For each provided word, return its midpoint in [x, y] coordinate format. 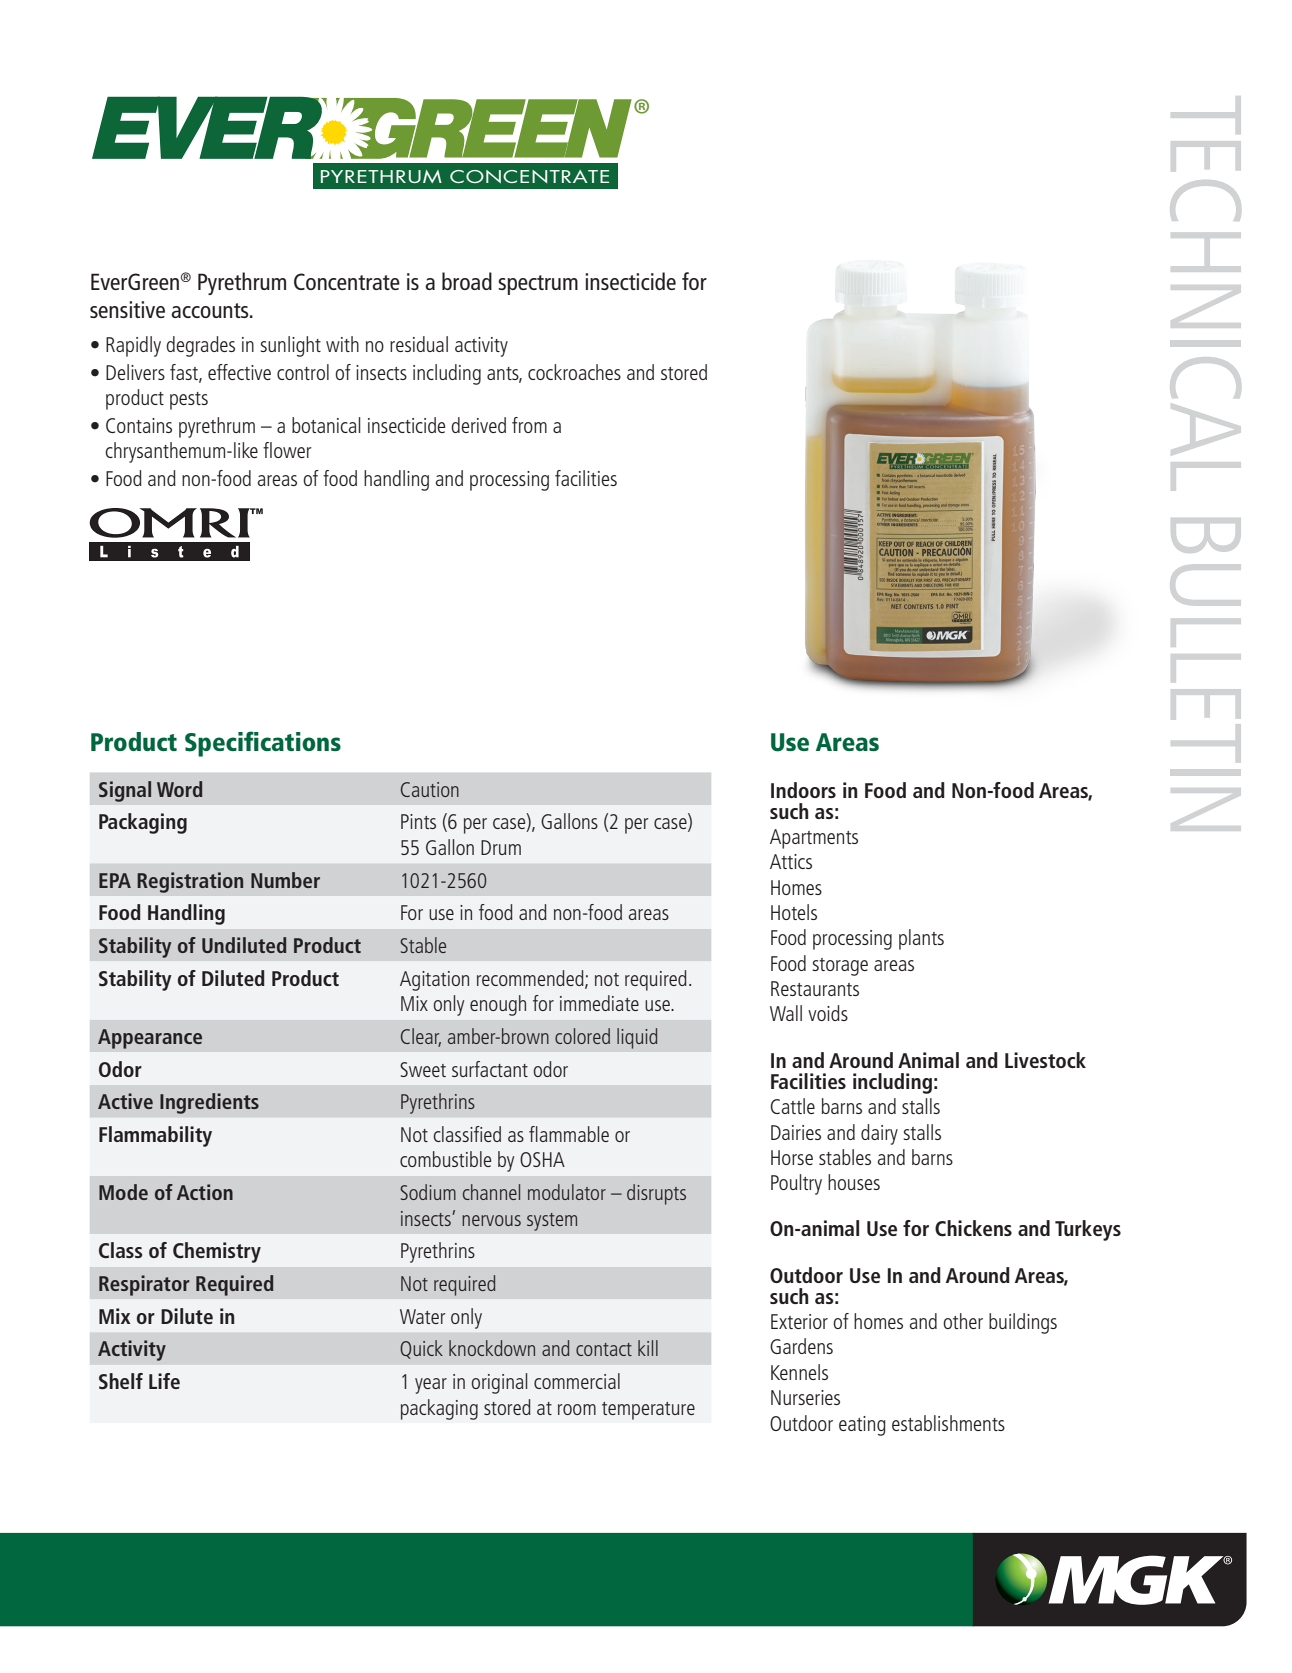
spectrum [538, 285]
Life [164, 1381]
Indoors [803, 790]
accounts [211, 310]
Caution [430, 789]
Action [205, 1192]
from [529, 425]
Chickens [973, 1228]
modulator [567, 1192]
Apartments [814, 839]
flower [287, 450]
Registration [190, 882]
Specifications [263, 744]
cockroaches [574, 372]
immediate [599, 1003]
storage [840, 967]
